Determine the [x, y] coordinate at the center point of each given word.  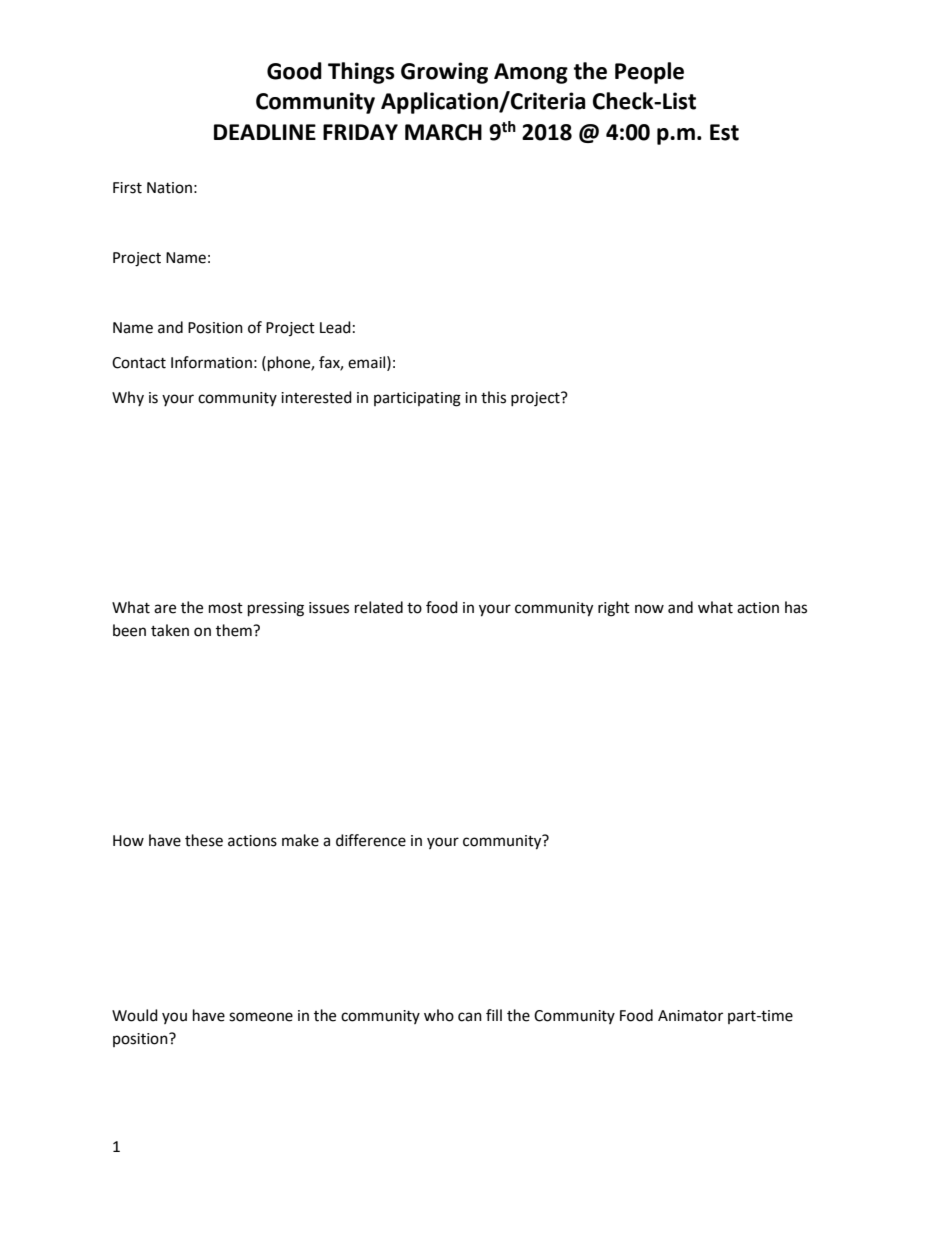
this [493, 397]
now [649, 609]
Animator [690, 1016]
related [379, 607]
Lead [335, 327]
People [649, 73]
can [470, 1017]
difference [371, 840]
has [796, 607]
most [226, 608]
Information [211, 362]
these [204, 840]
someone [261, 1017]
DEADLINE [265, 132]
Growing [444, 73]
